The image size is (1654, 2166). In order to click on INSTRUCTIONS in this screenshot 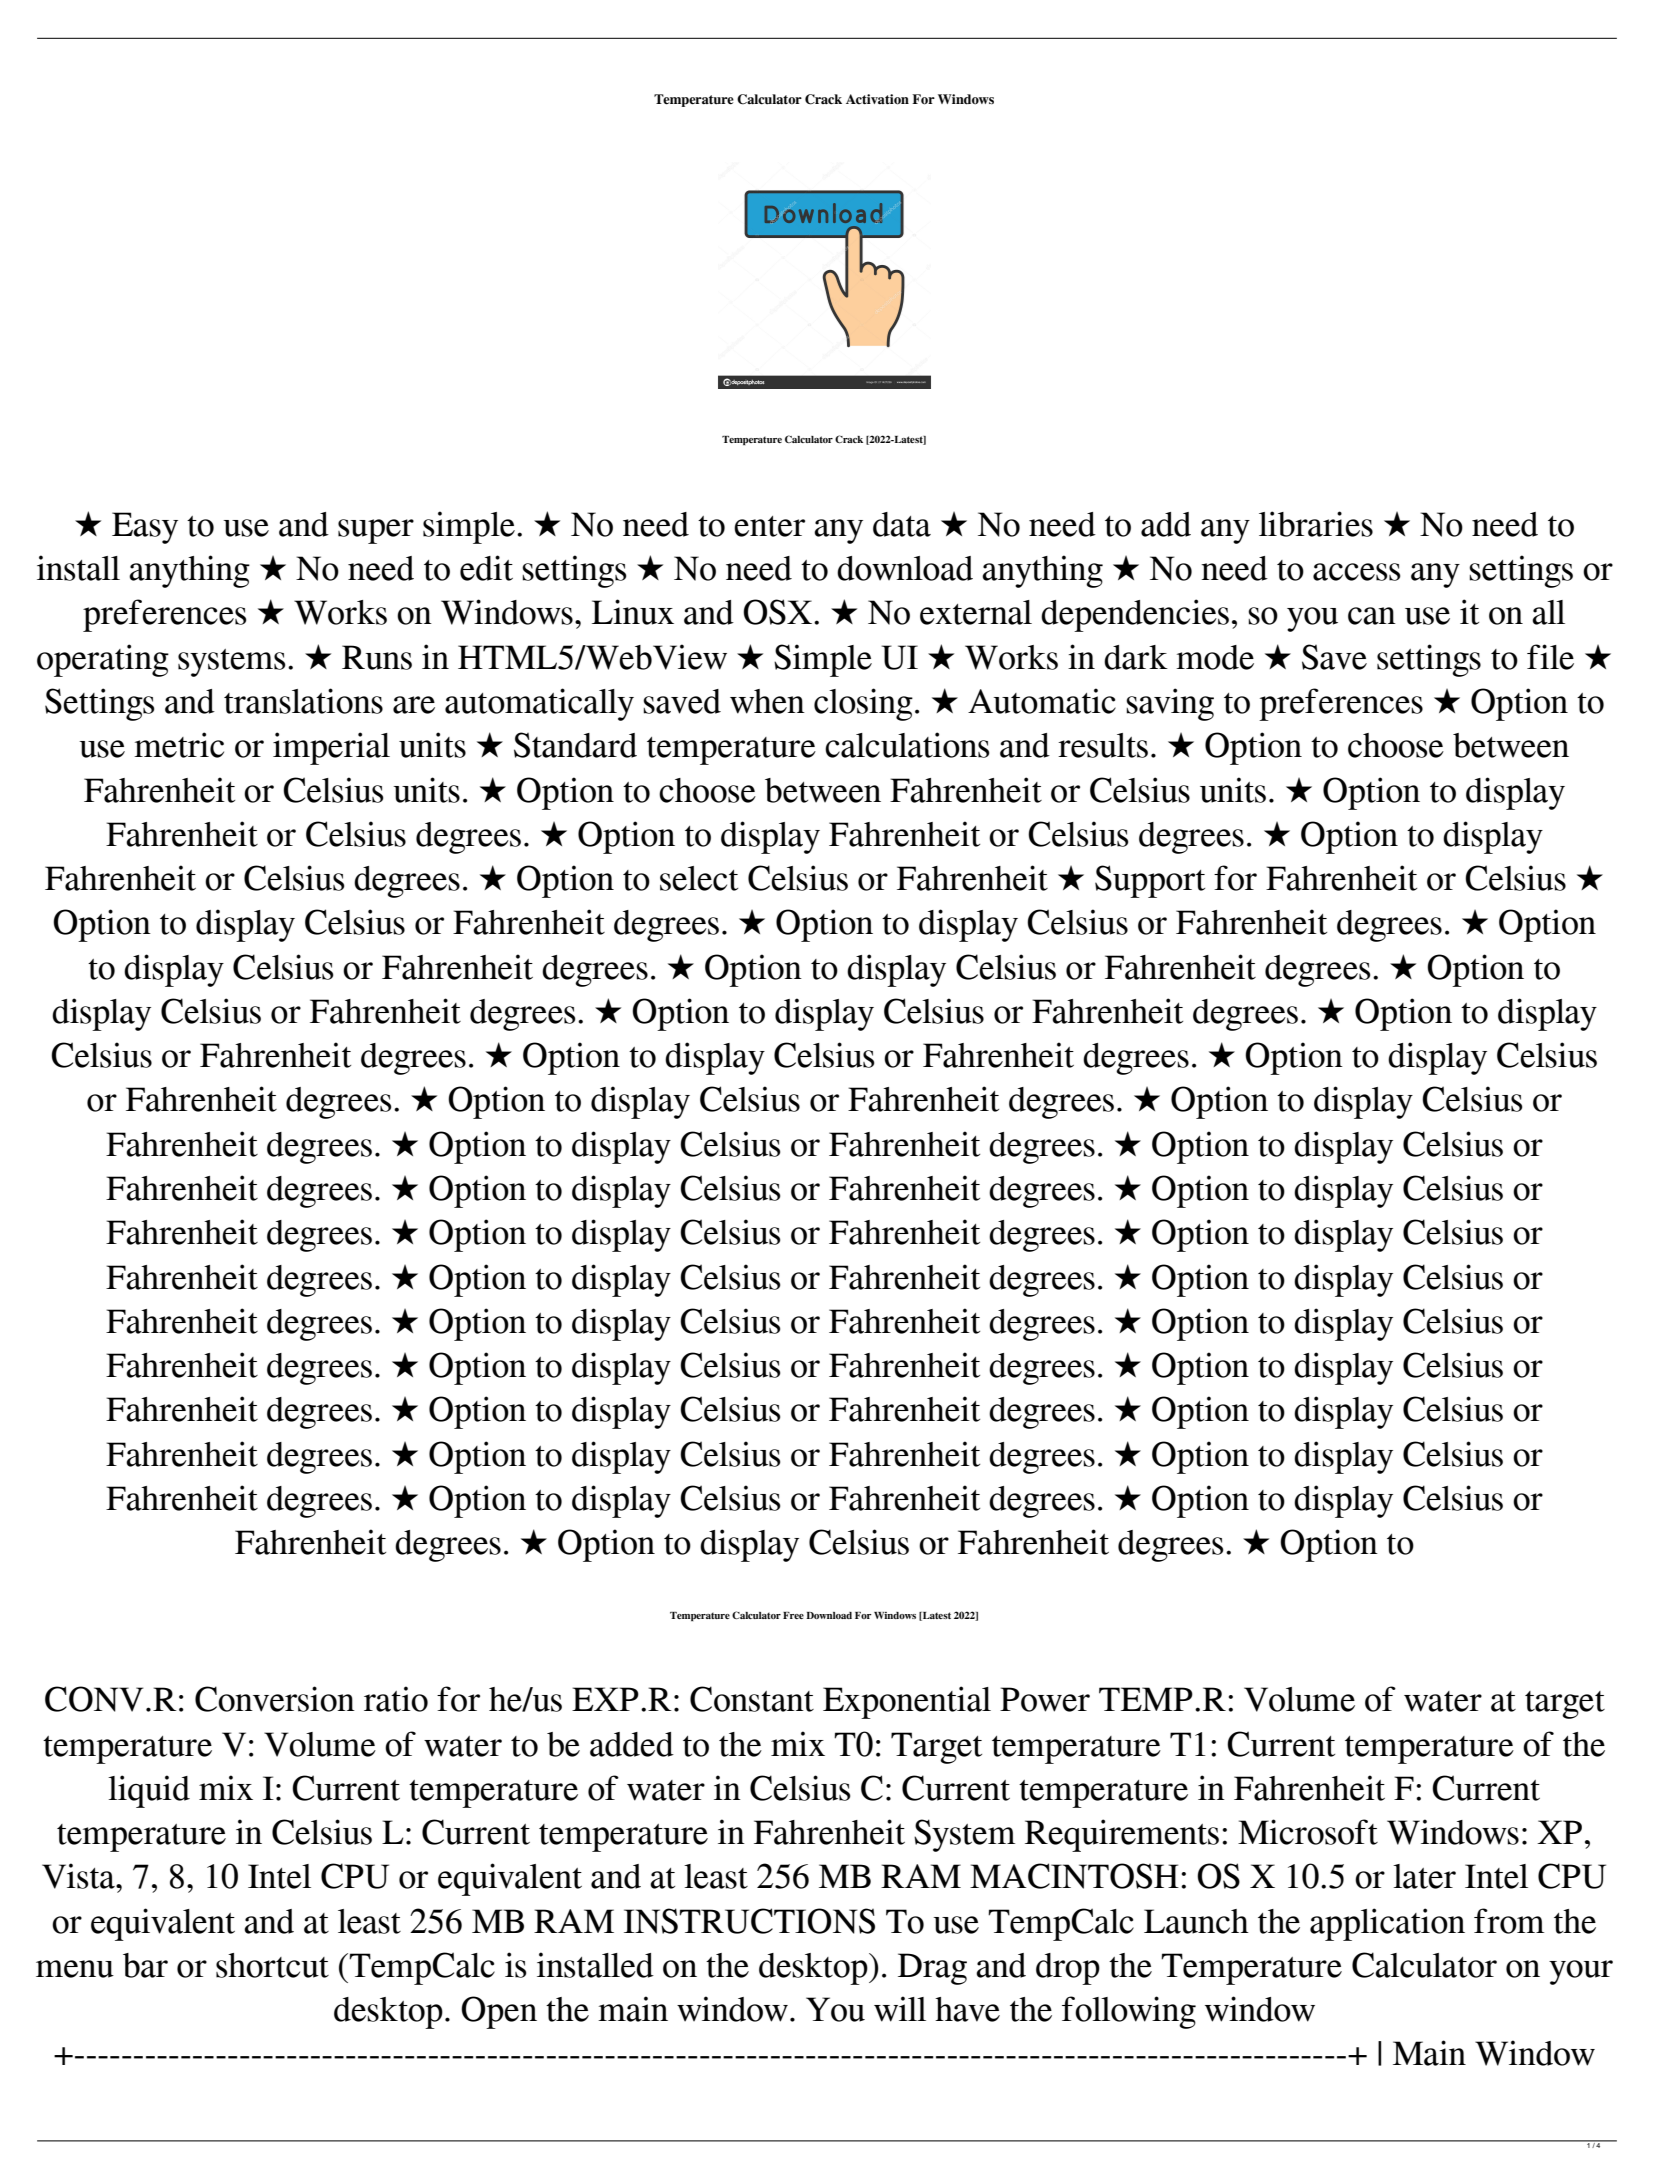, I will do `click(749, 1921)`.
